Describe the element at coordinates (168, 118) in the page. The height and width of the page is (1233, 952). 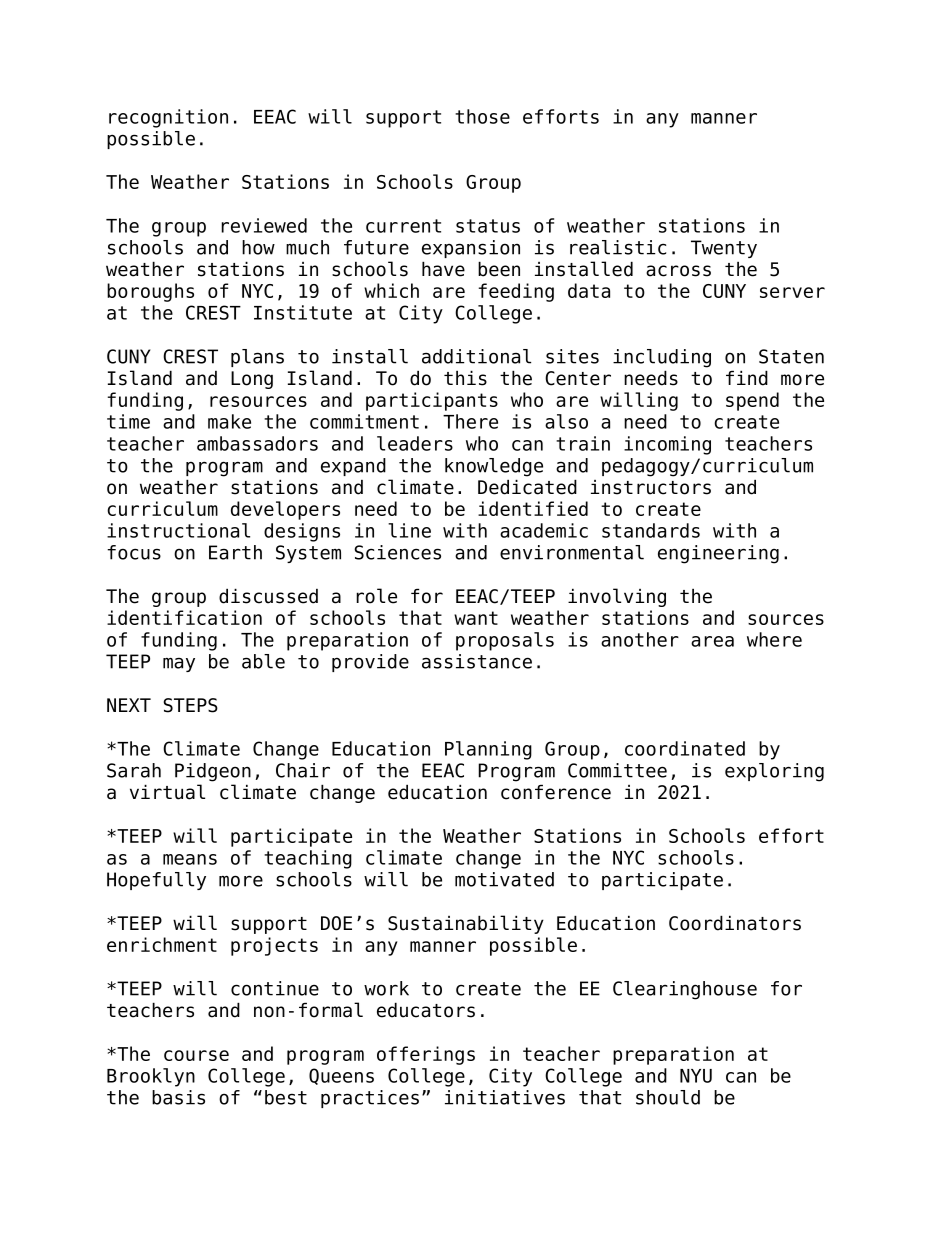
I see `recognition` at that location.
